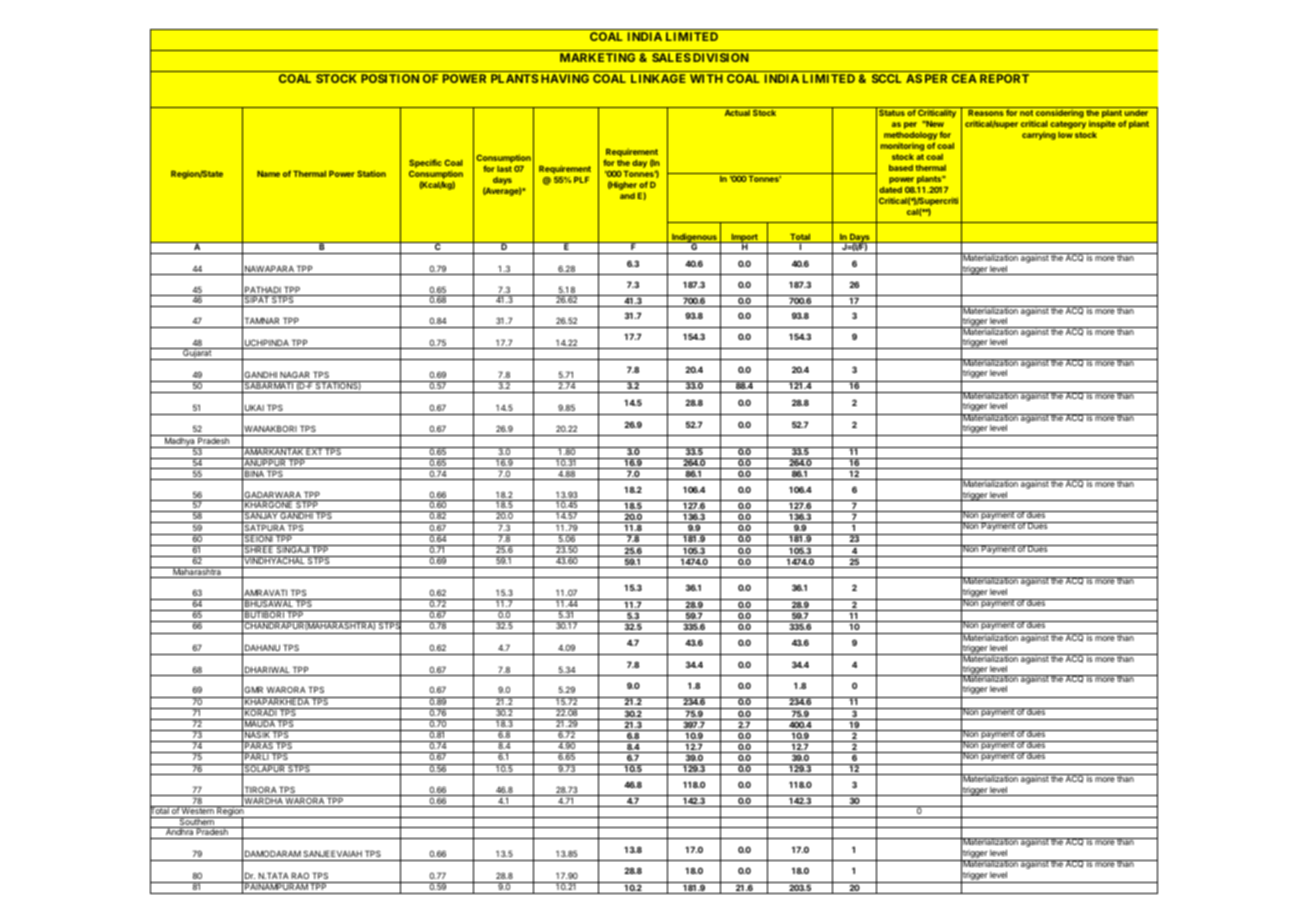  What do you see at coordinates (890, 190) in the screenshot?
I see `dated` at bounding box center [890, 190].
